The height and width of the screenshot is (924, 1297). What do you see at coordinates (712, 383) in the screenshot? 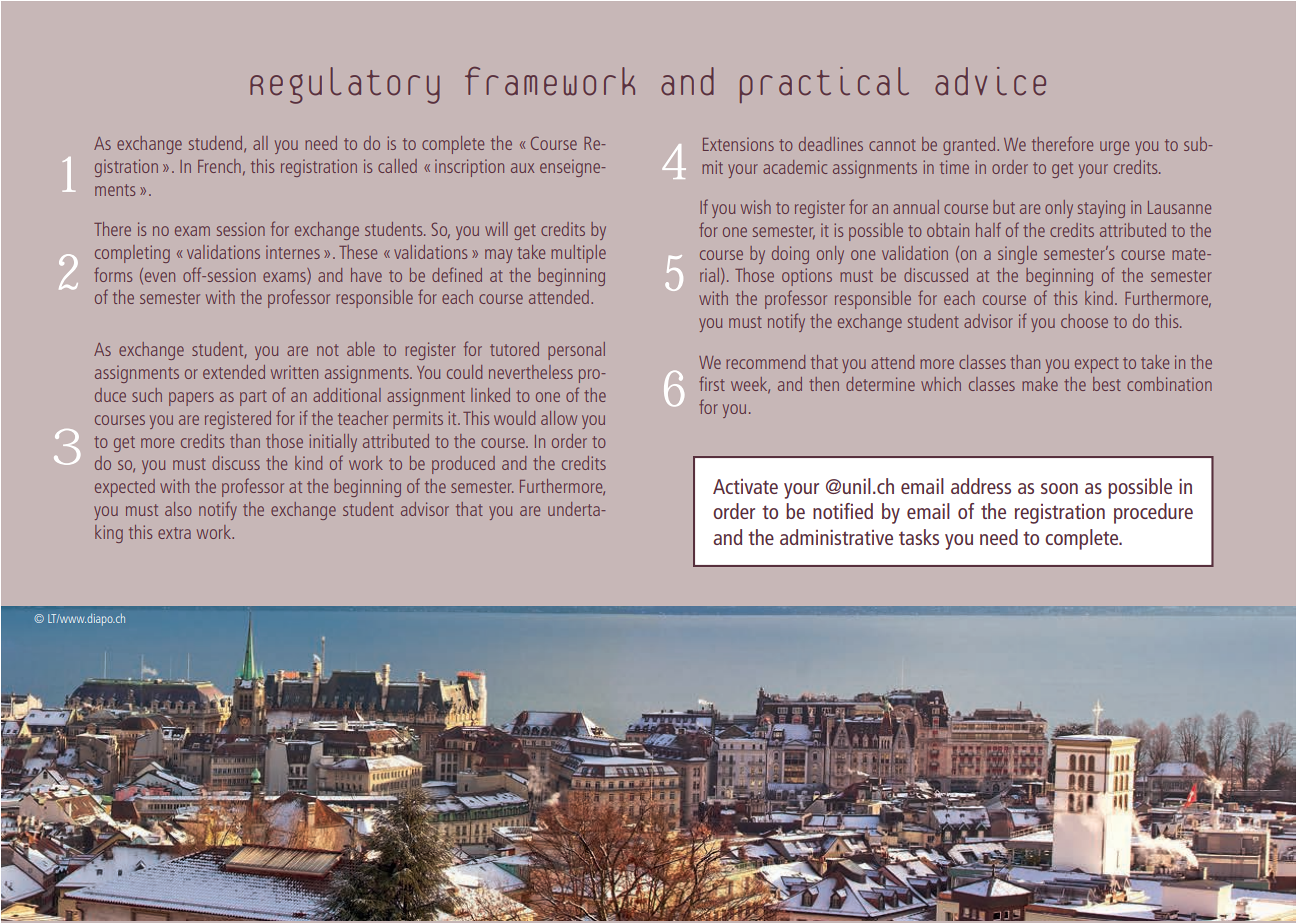
I see `first` at bounding box center [712, 383].
